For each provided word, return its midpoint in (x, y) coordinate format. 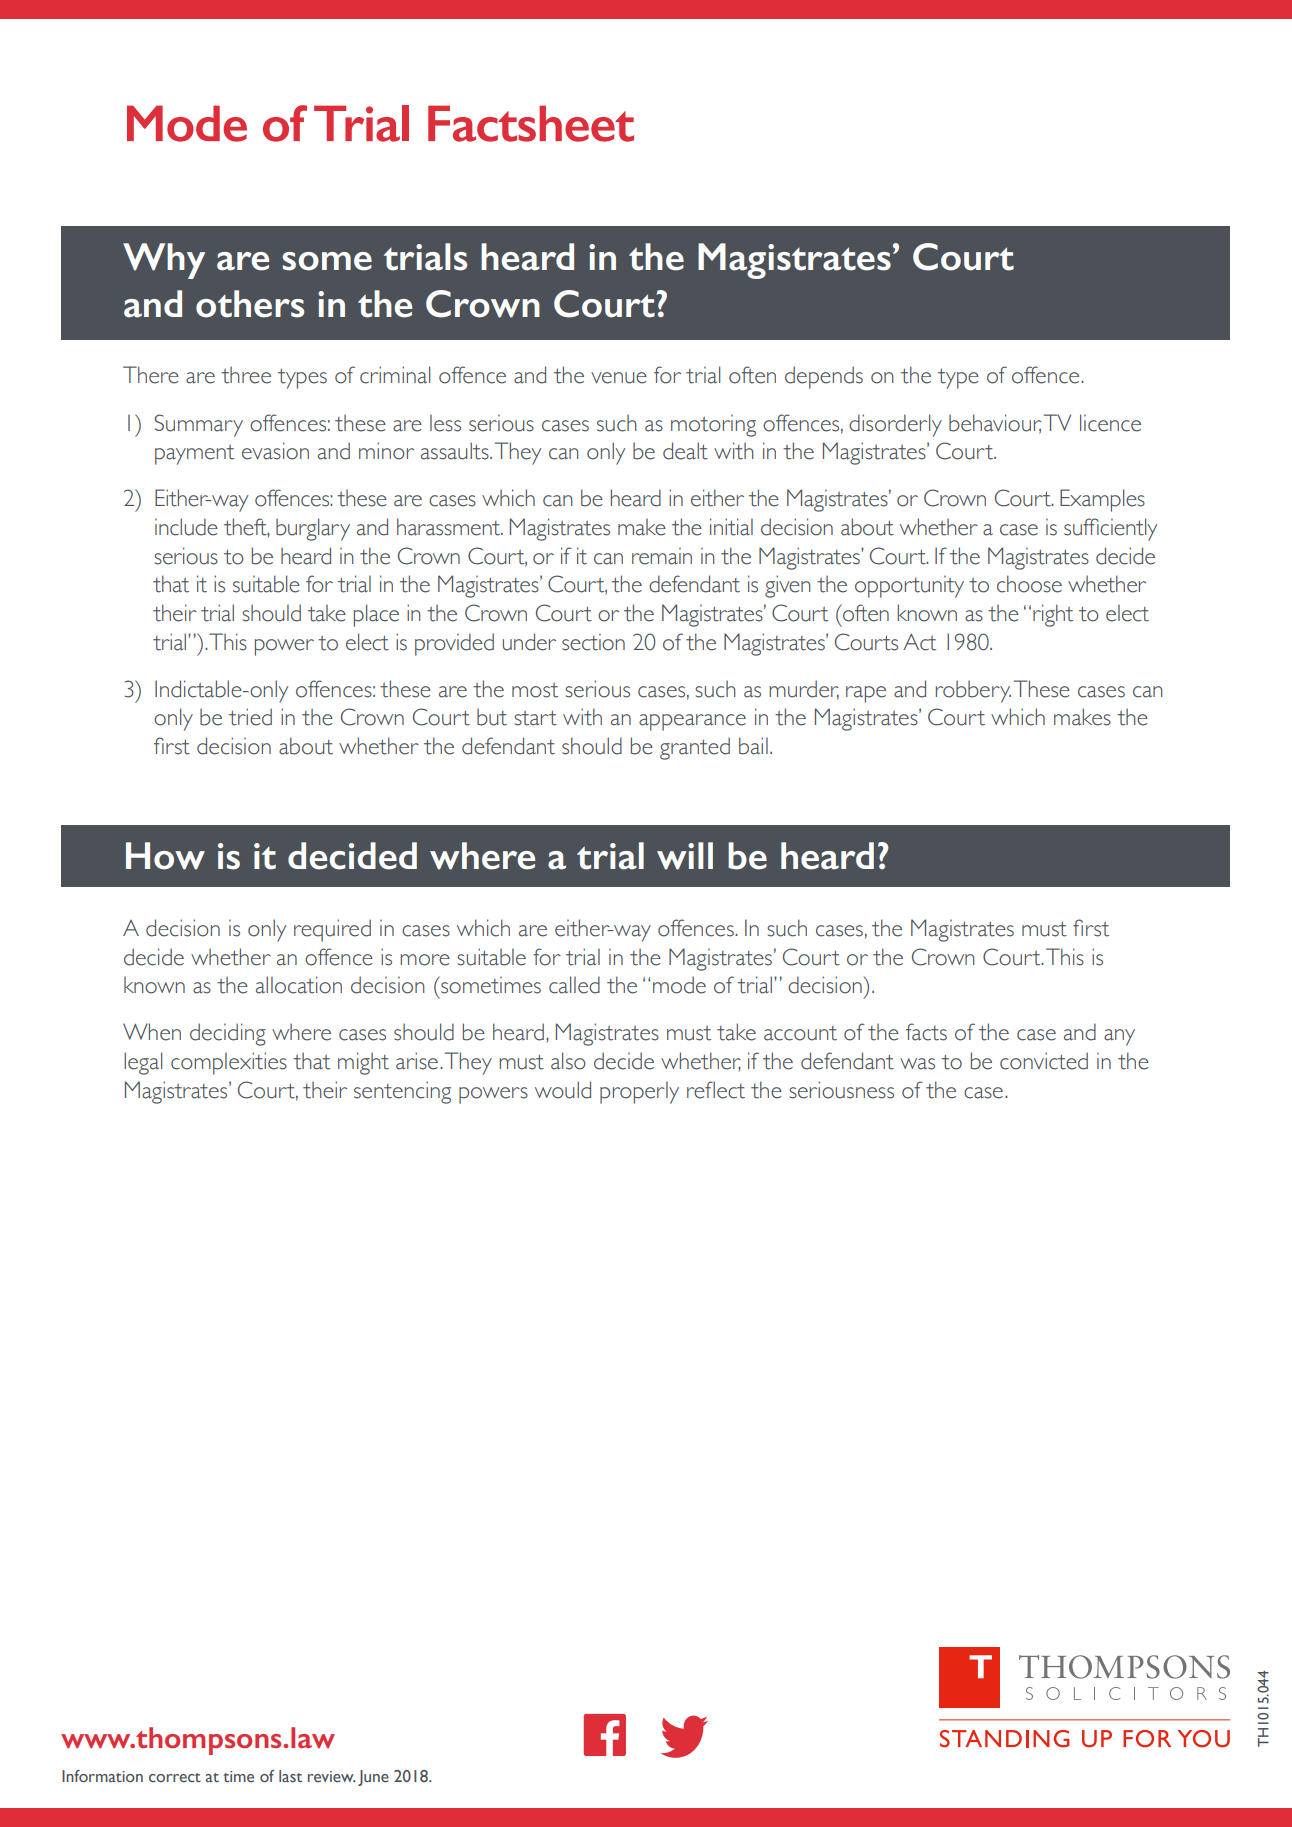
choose (1029, 584)
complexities (229, 1063)
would (563, 1090)
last (290, 1776)
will (685, 856)
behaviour (995, 423)
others (250, 304)
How (165, 856)
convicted (1044, 1061)
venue (619, 378)
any (1119, 1037)
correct (175, 1778)
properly (639, 1092)
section (593, 642)
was (917, 1064)
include (186, 527)
